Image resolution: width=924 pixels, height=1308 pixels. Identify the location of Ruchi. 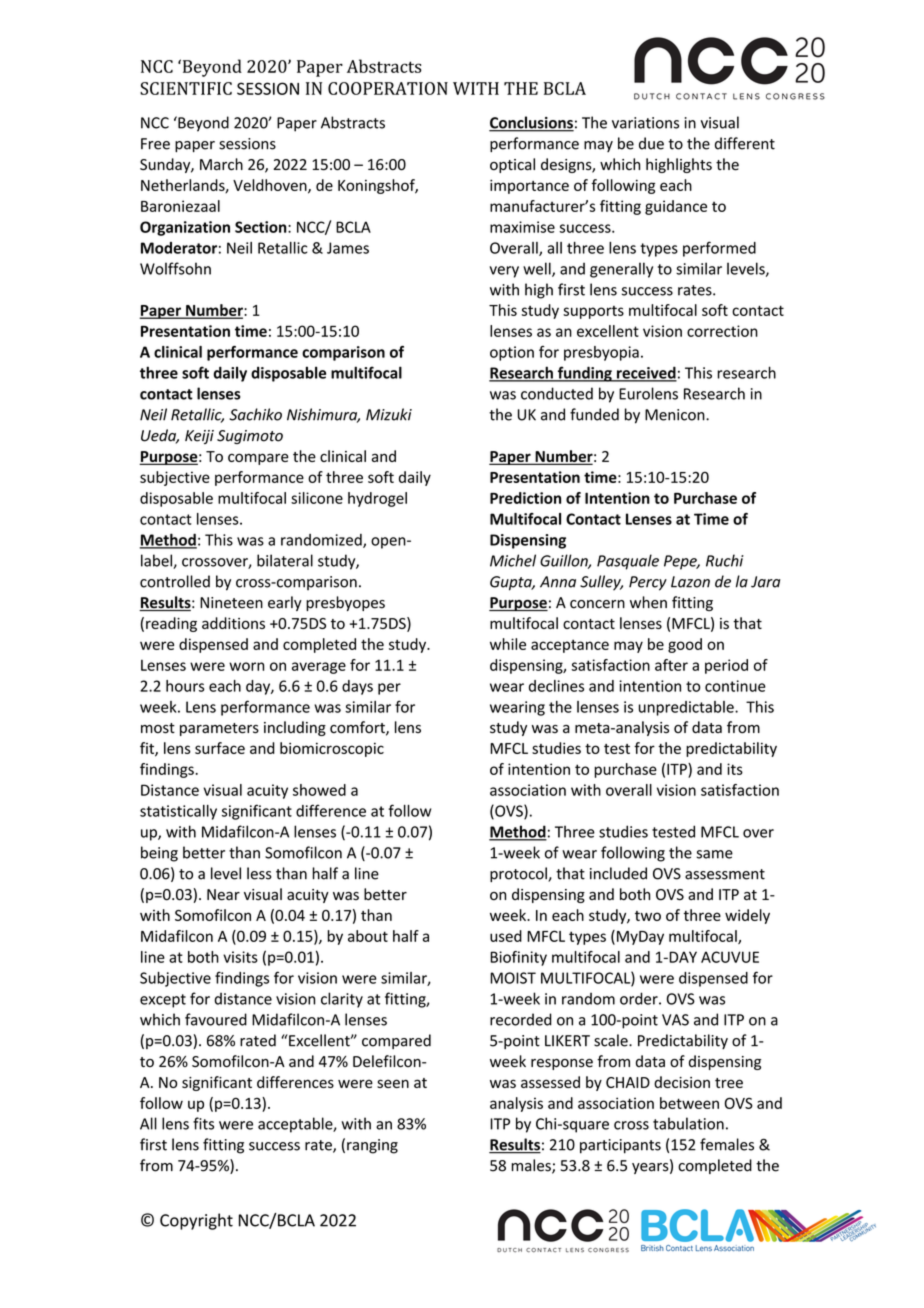
(725, 560).
